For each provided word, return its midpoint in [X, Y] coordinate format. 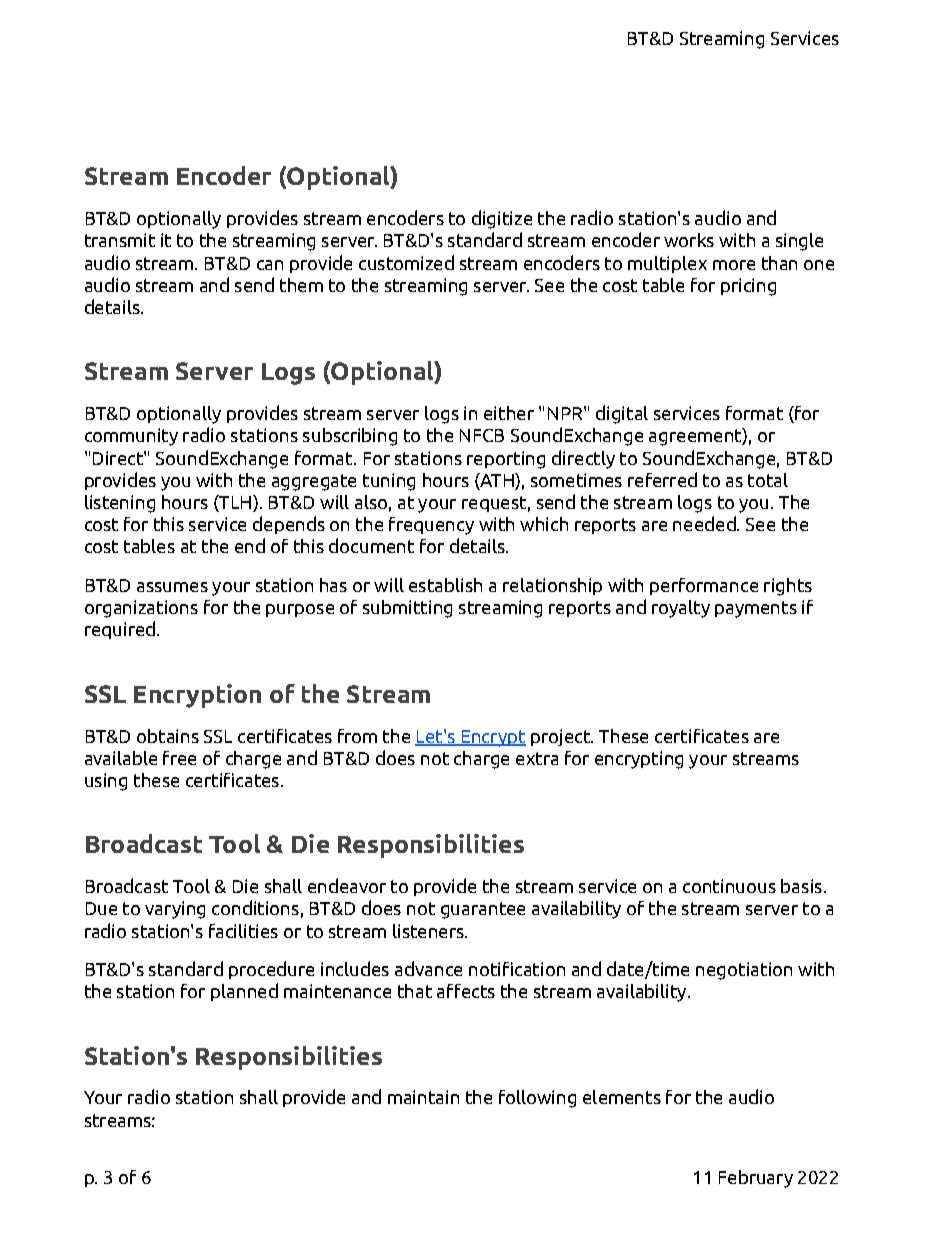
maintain [423, 1097]
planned [244, 992]
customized [406, 262]
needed [705, 523]
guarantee [483, 910]
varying [175, 910]
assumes [172, 587]
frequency [431, 526]
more [734, 265]
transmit [120, 240]
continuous [729, 886]
